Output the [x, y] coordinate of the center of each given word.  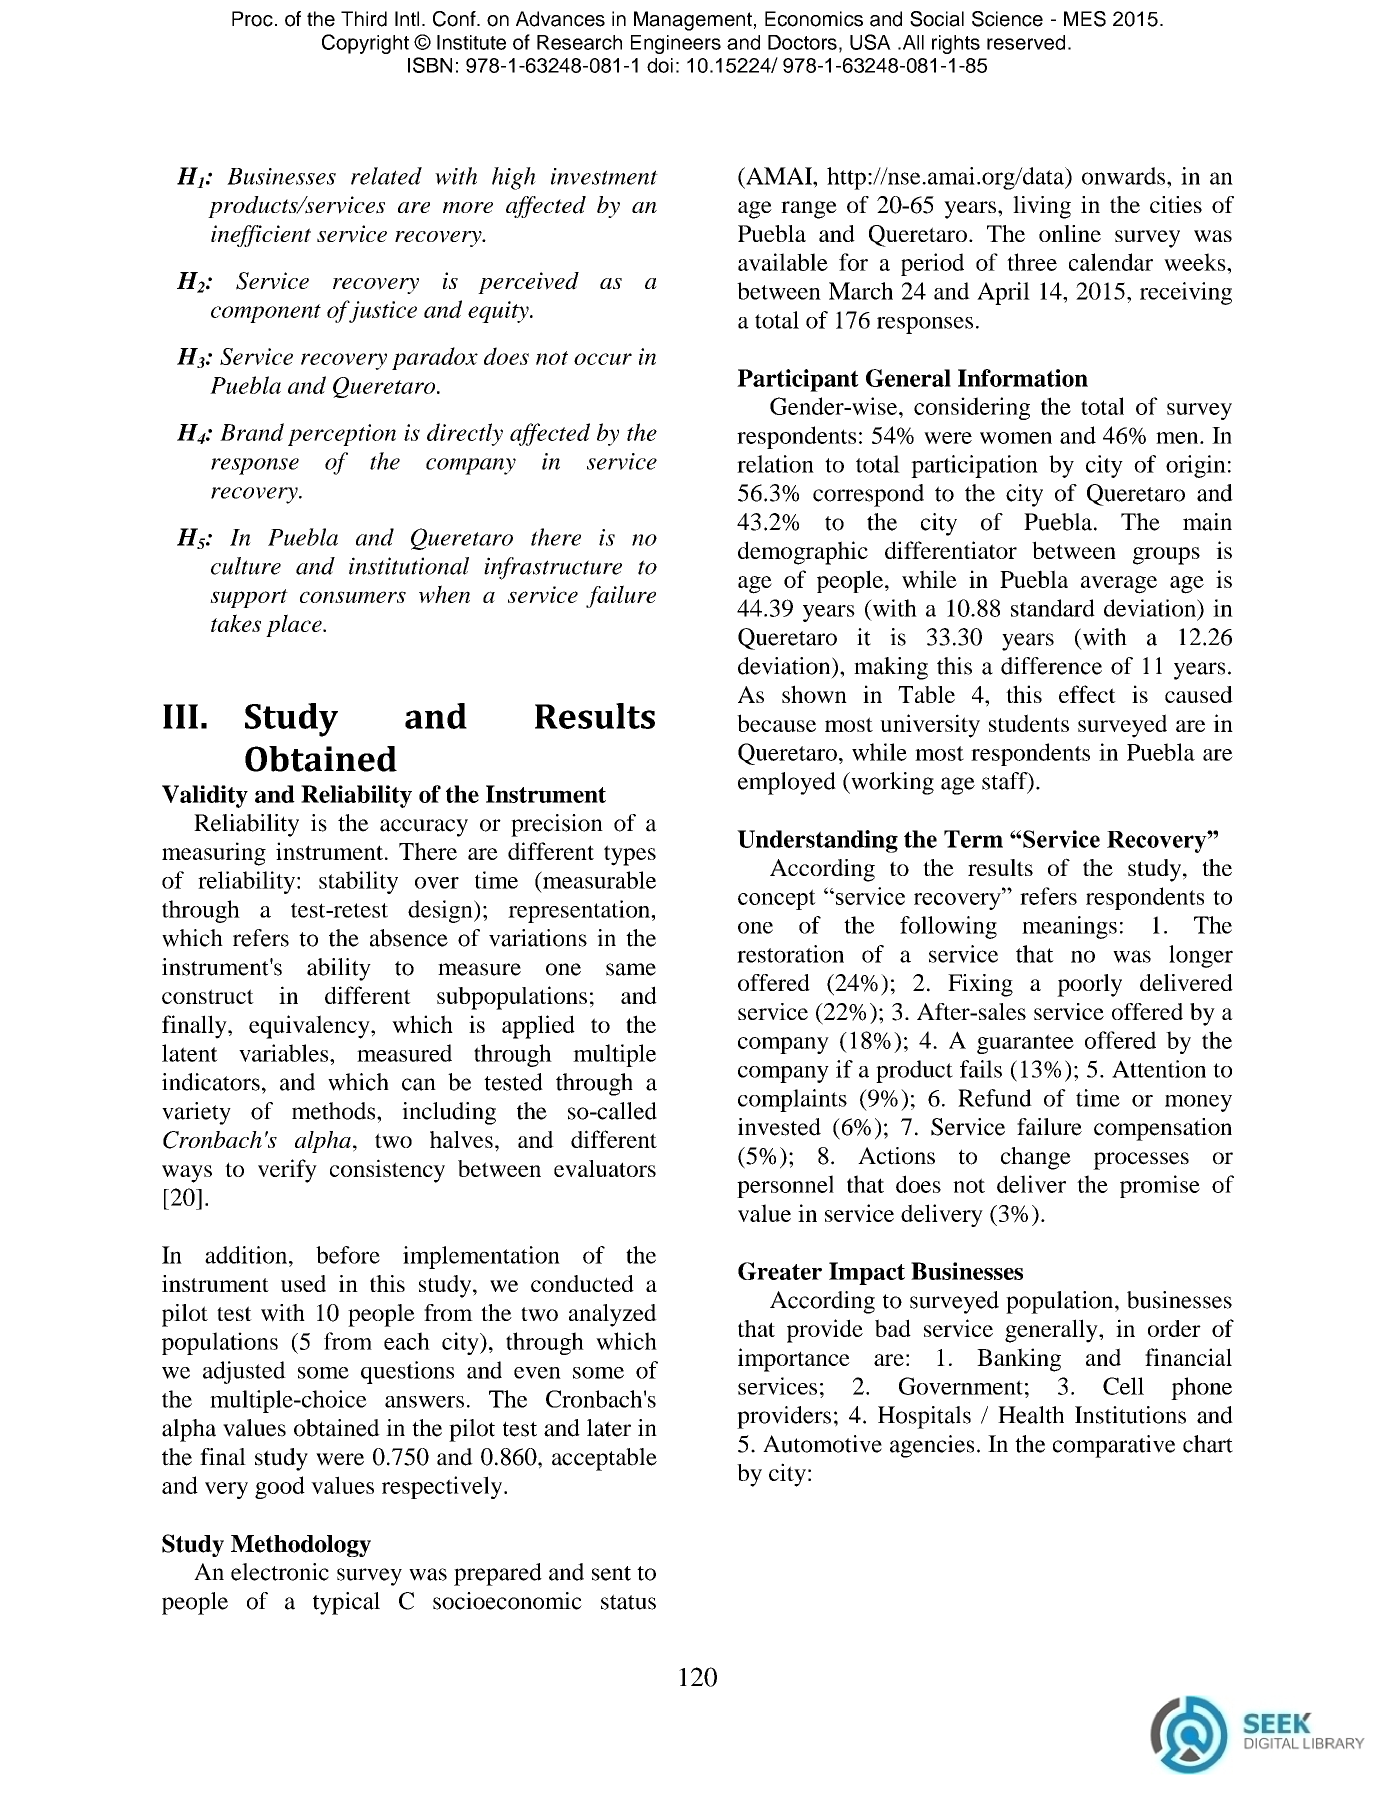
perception [342, 435]
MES [1085, 19]
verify [287, 1171]
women [1016, 438]
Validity [205, 796]
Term [973, 839]
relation [775, 464]
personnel [785, 1186]
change [1036, 1158]
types [630, 855]
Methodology [301, 1546]
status [628, 1602]
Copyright [365, 44]
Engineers [676, 44]
